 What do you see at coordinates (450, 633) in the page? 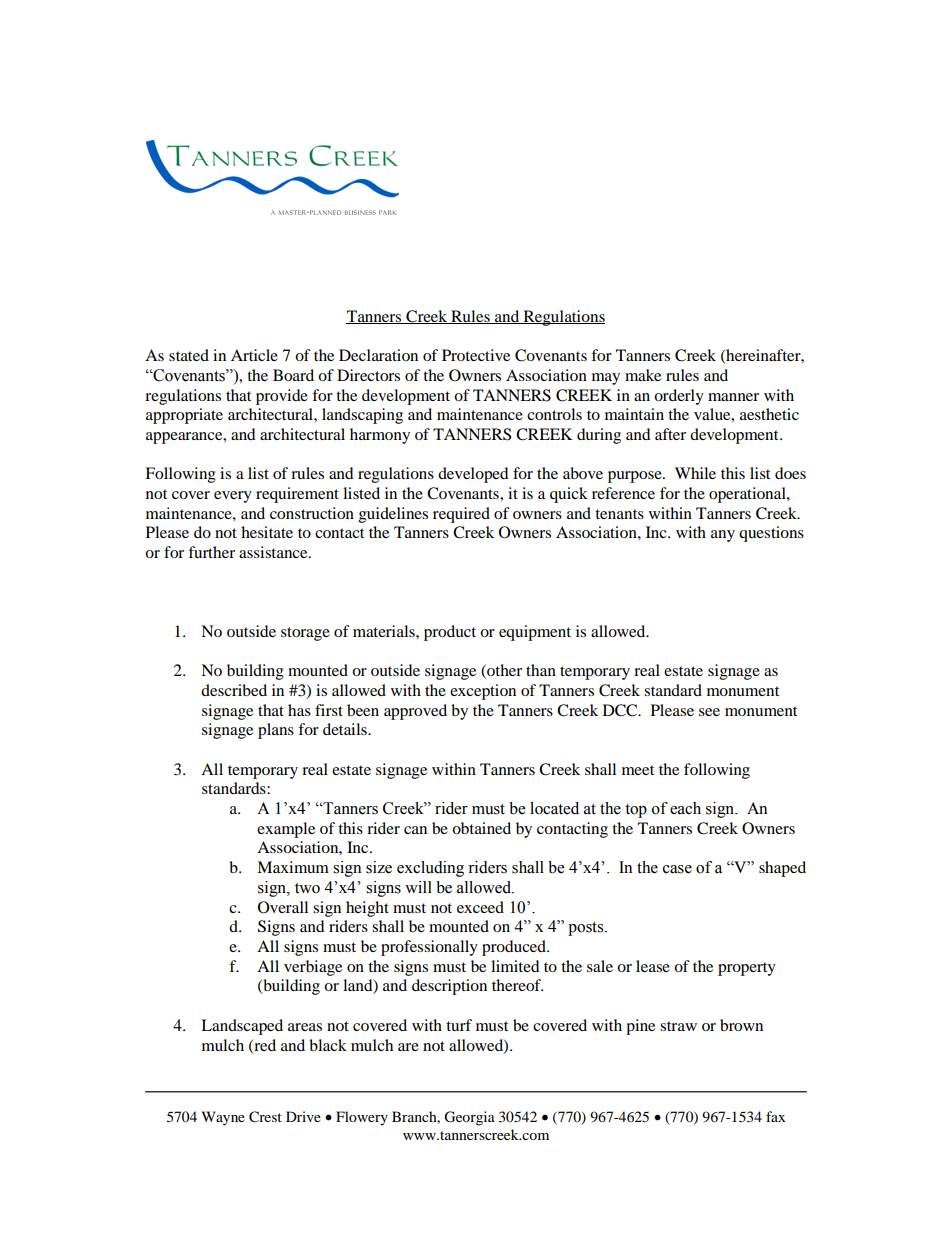
I see `product` at bounding box center [450, 633].
